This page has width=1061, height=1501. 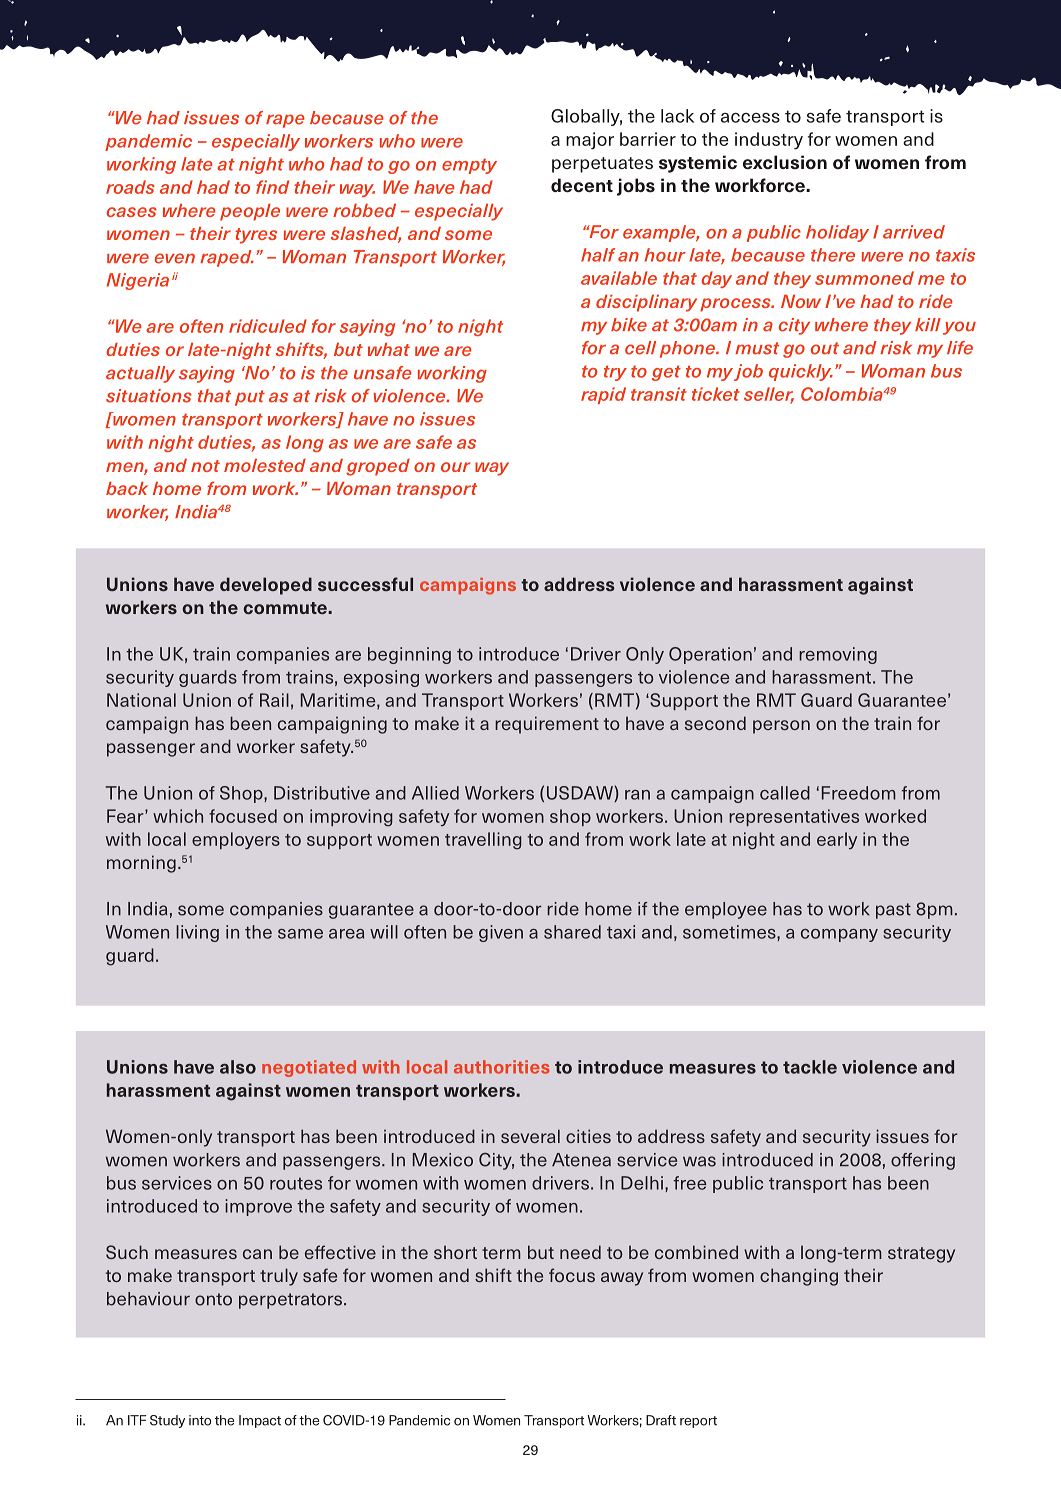 What do you see at coordinates (272, 187) in the page?
I see `find` at bounding box center [272, 187].
